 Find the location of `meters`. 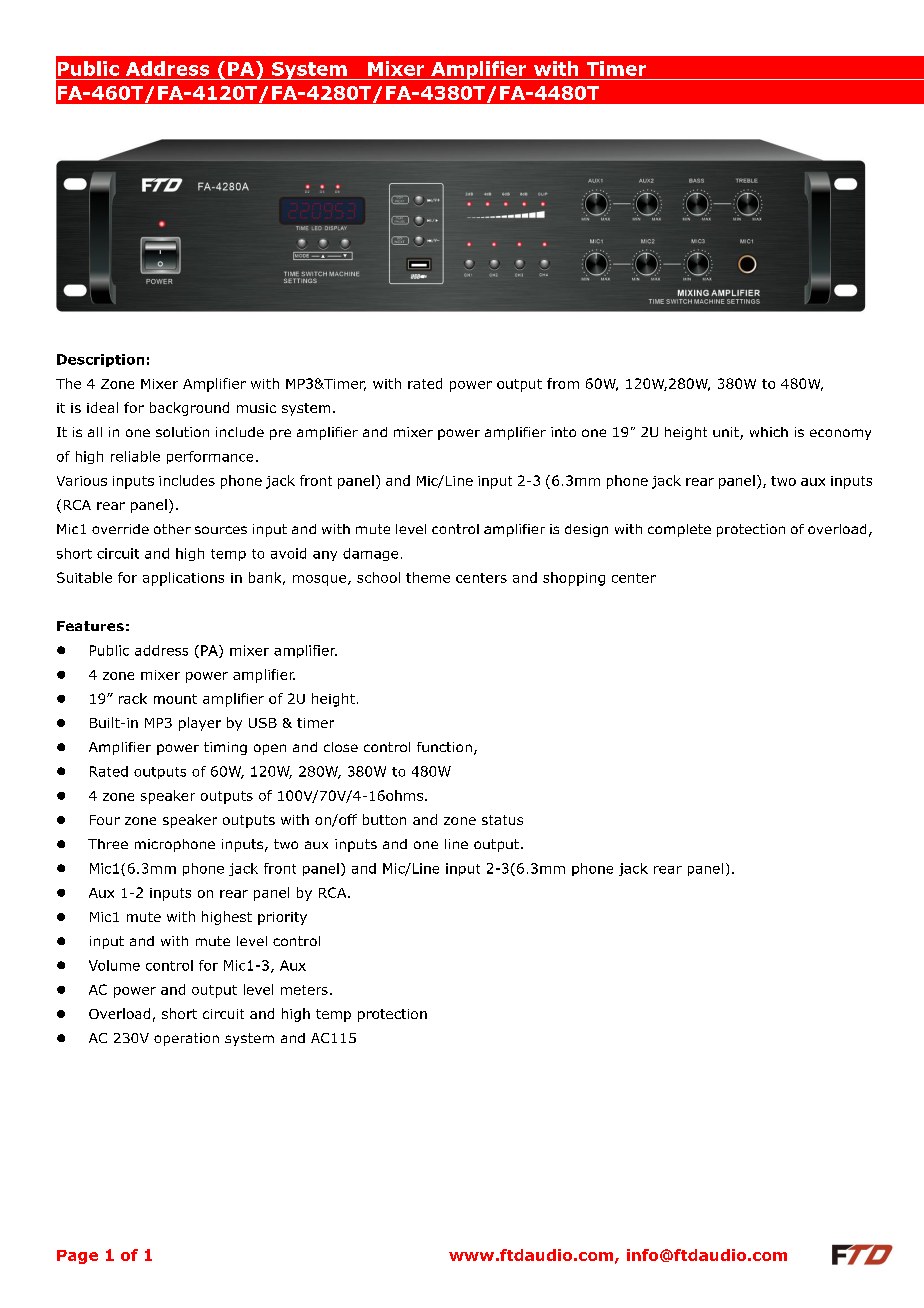

meters is located at coordinates (304, 990).
